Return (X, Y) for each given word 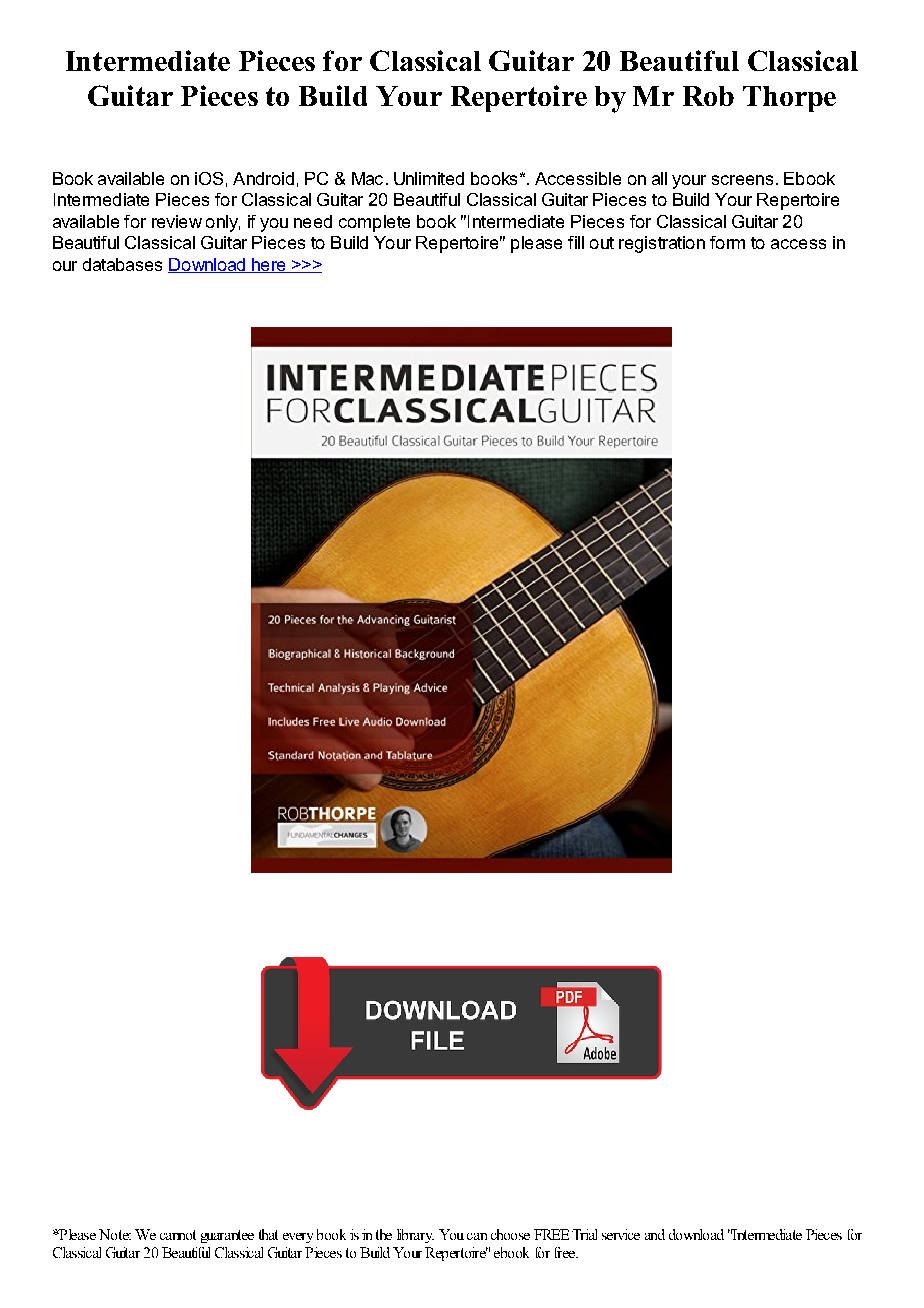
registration (662, 244)
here (269, 265)
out (602, 243)
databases (122, 264)
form (727, 242)
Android (263, 178)
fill (576, 242)
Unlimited (429, 178)
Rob (708, 96)
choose (510, 1234)
